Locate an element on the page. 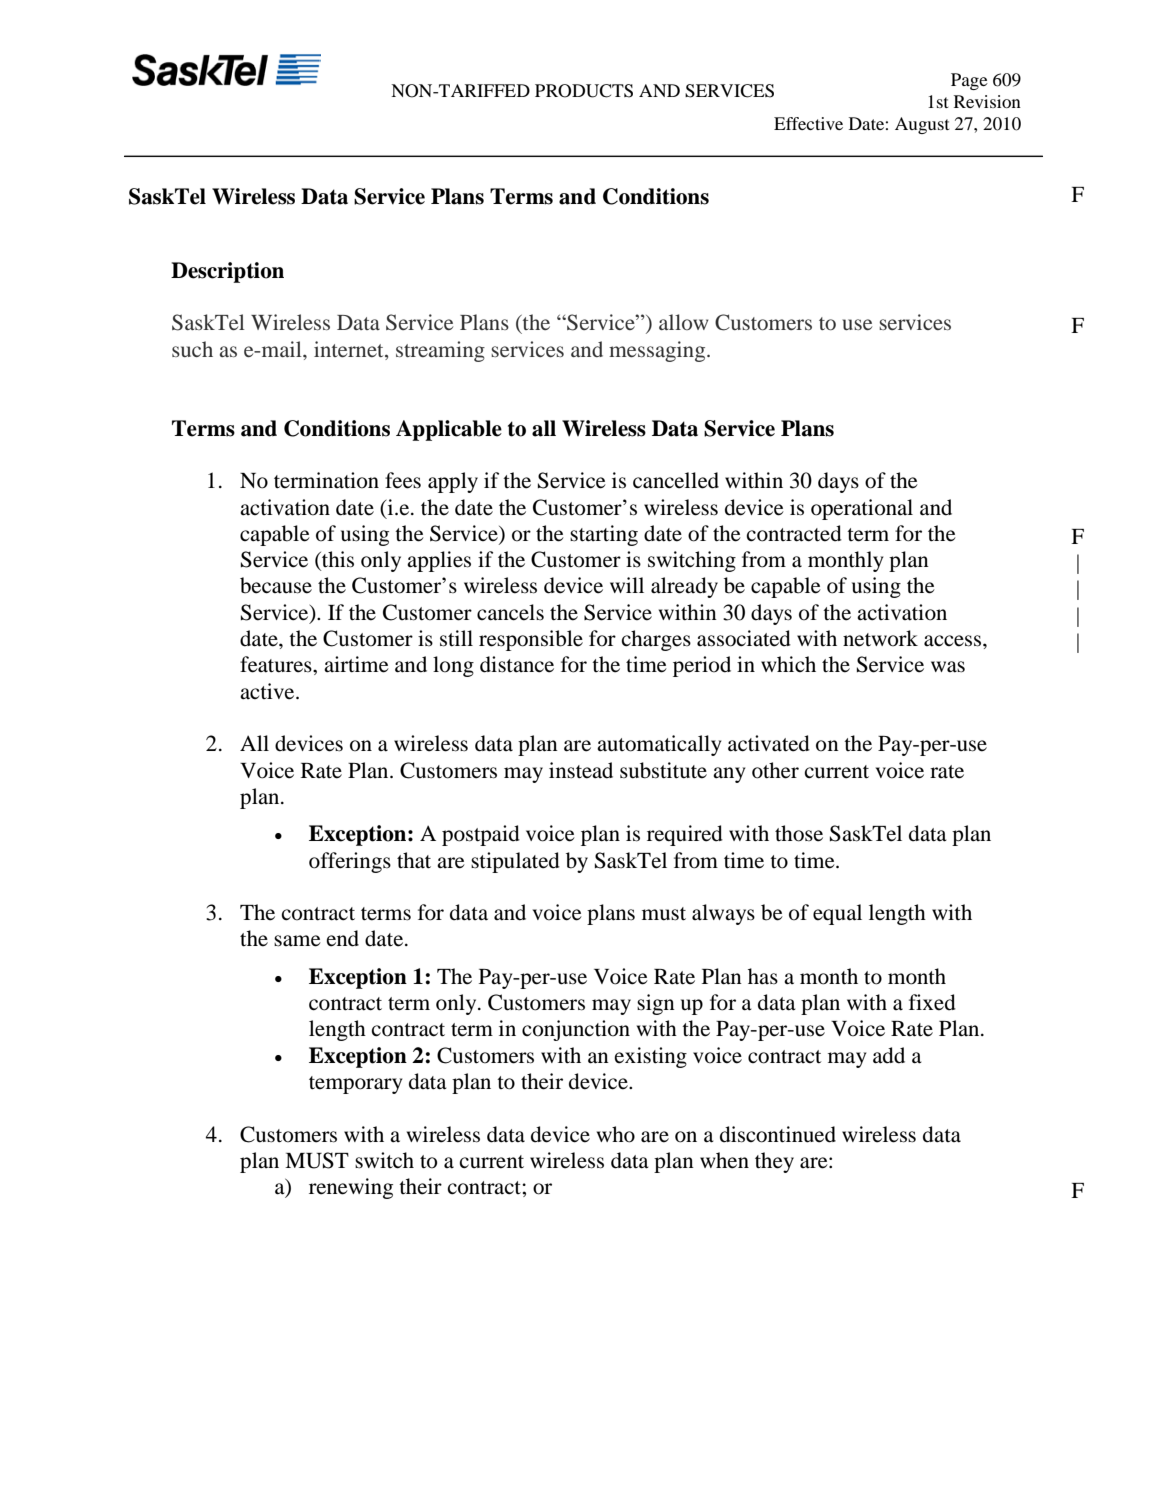 This image has width=1167, height=1510. Description is located at coordinates (227, 272).
